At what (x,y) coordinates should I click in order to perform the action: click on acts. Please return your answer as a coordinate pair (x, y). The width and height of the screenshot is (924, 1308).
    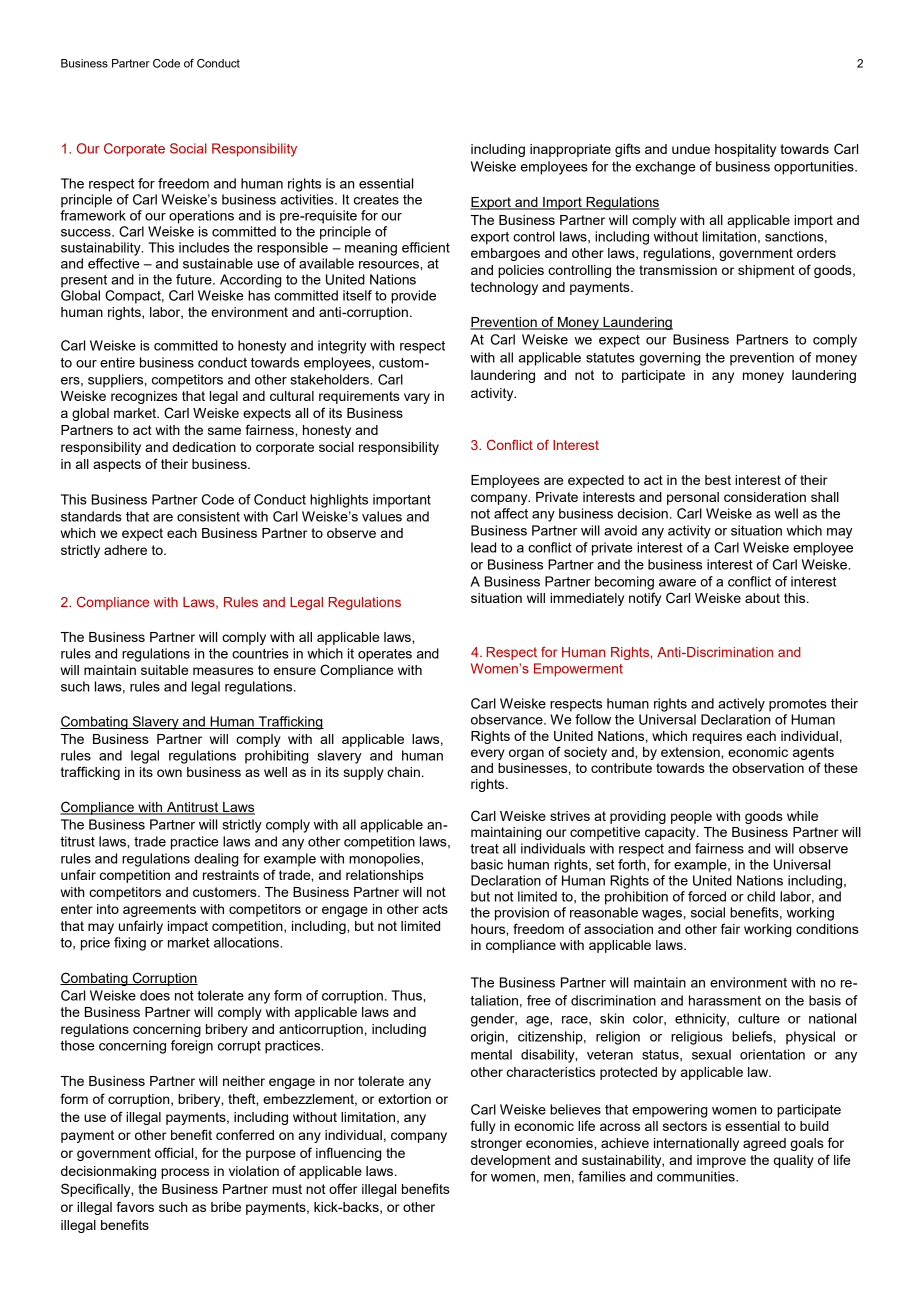
    Looking at the image, I should click on (435, 909).
